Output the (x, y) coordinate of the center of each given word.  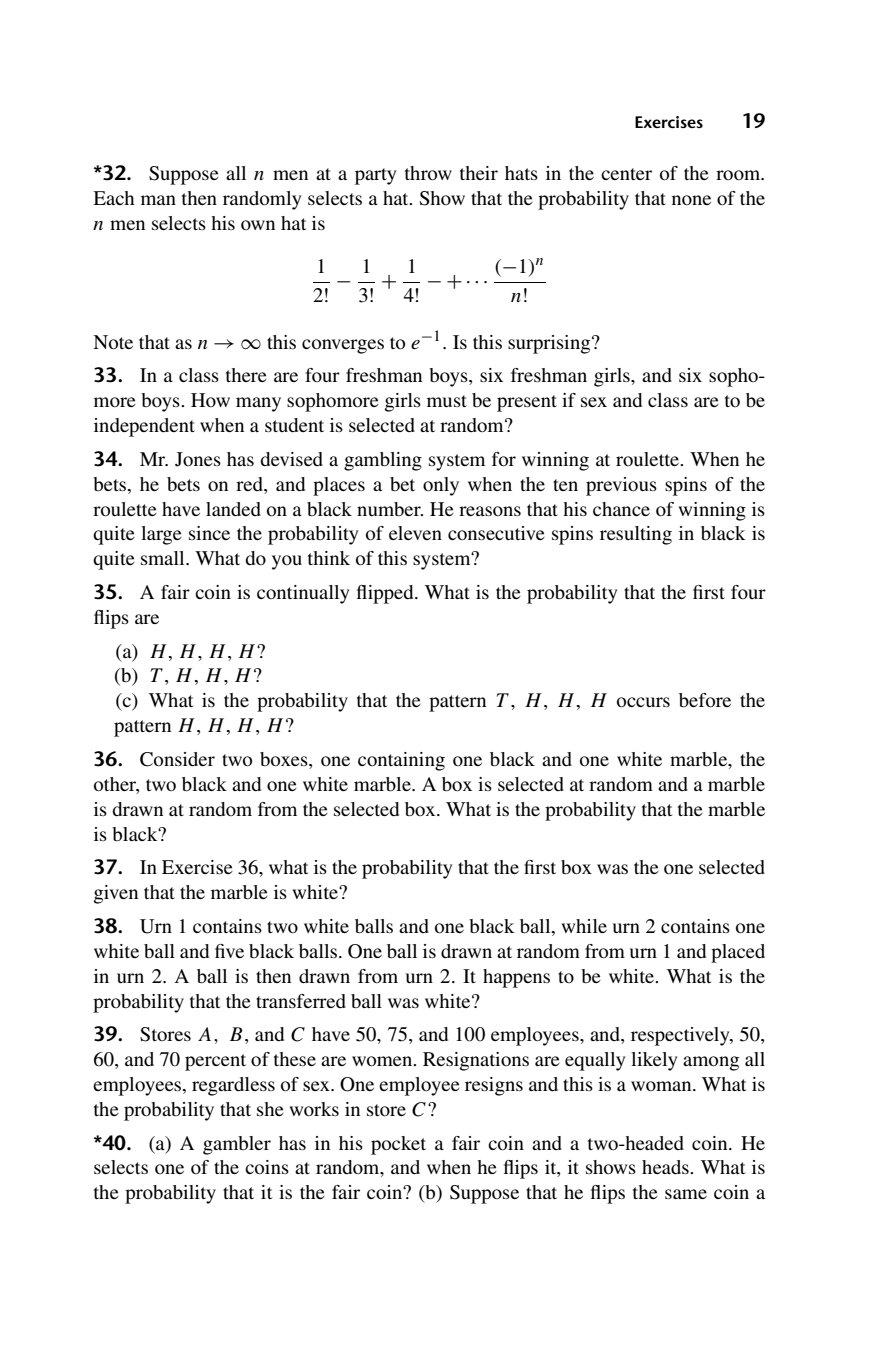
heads (666, 1167)
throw (428, 173)
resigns (494, 1086)
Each (114, 198)
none (691, 200)
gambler (237, 1145)
